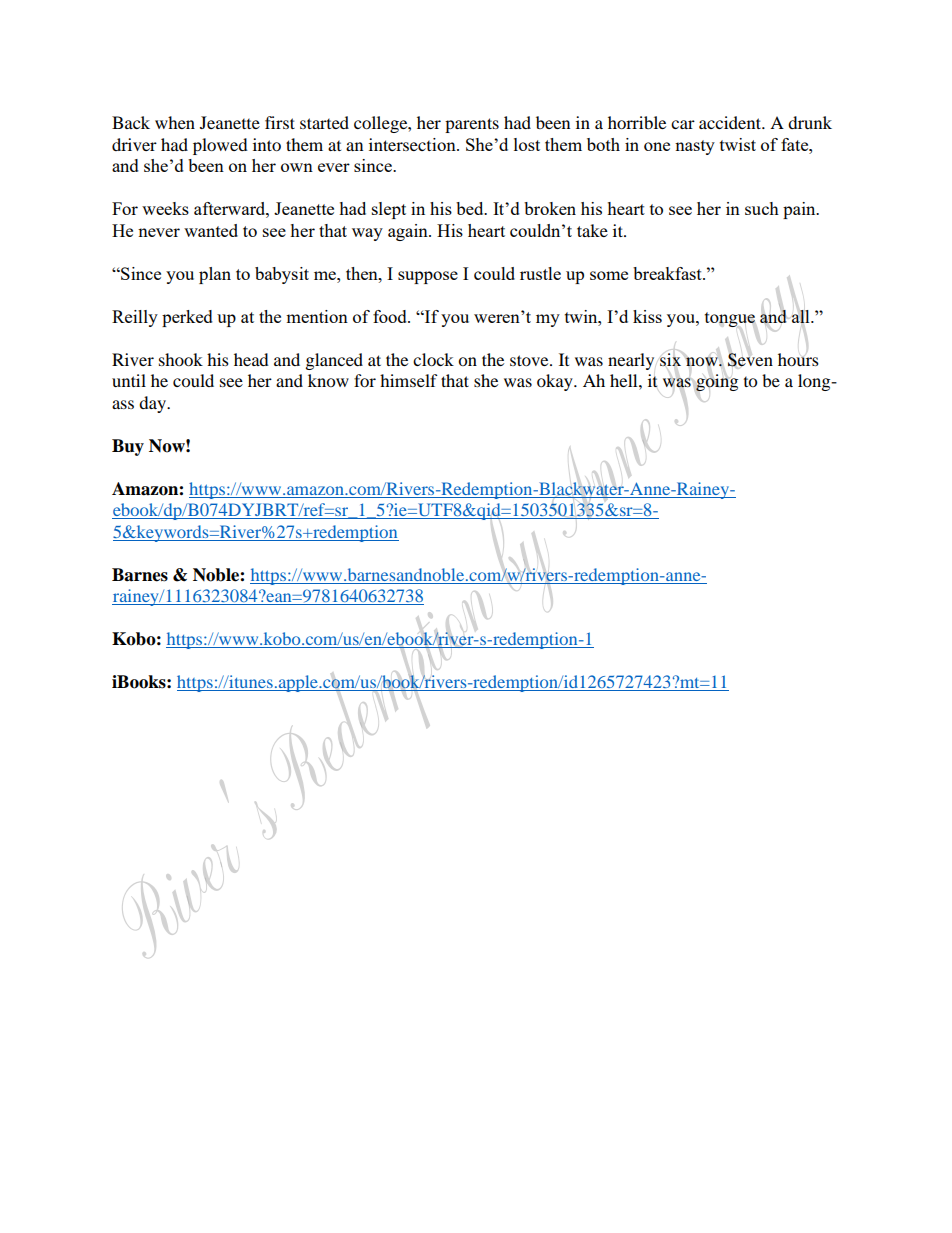 This screenshot has height=1233, width=952. I want to click on clock, so click(433, 359).
